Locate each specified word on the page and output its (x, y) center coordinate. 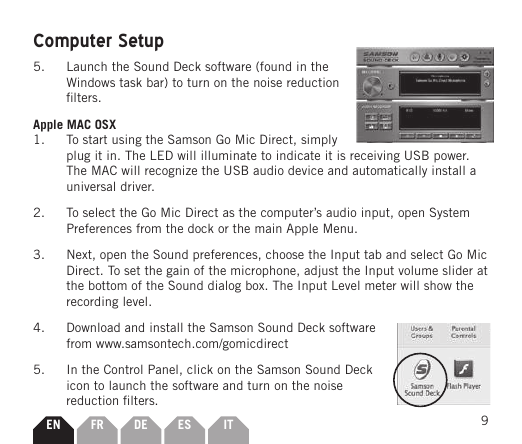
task (130, 82)
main (268, 228)
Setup (141, 42)
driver (137, 186)
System (449, 213)
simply (319, 140)
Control (123, 369)
